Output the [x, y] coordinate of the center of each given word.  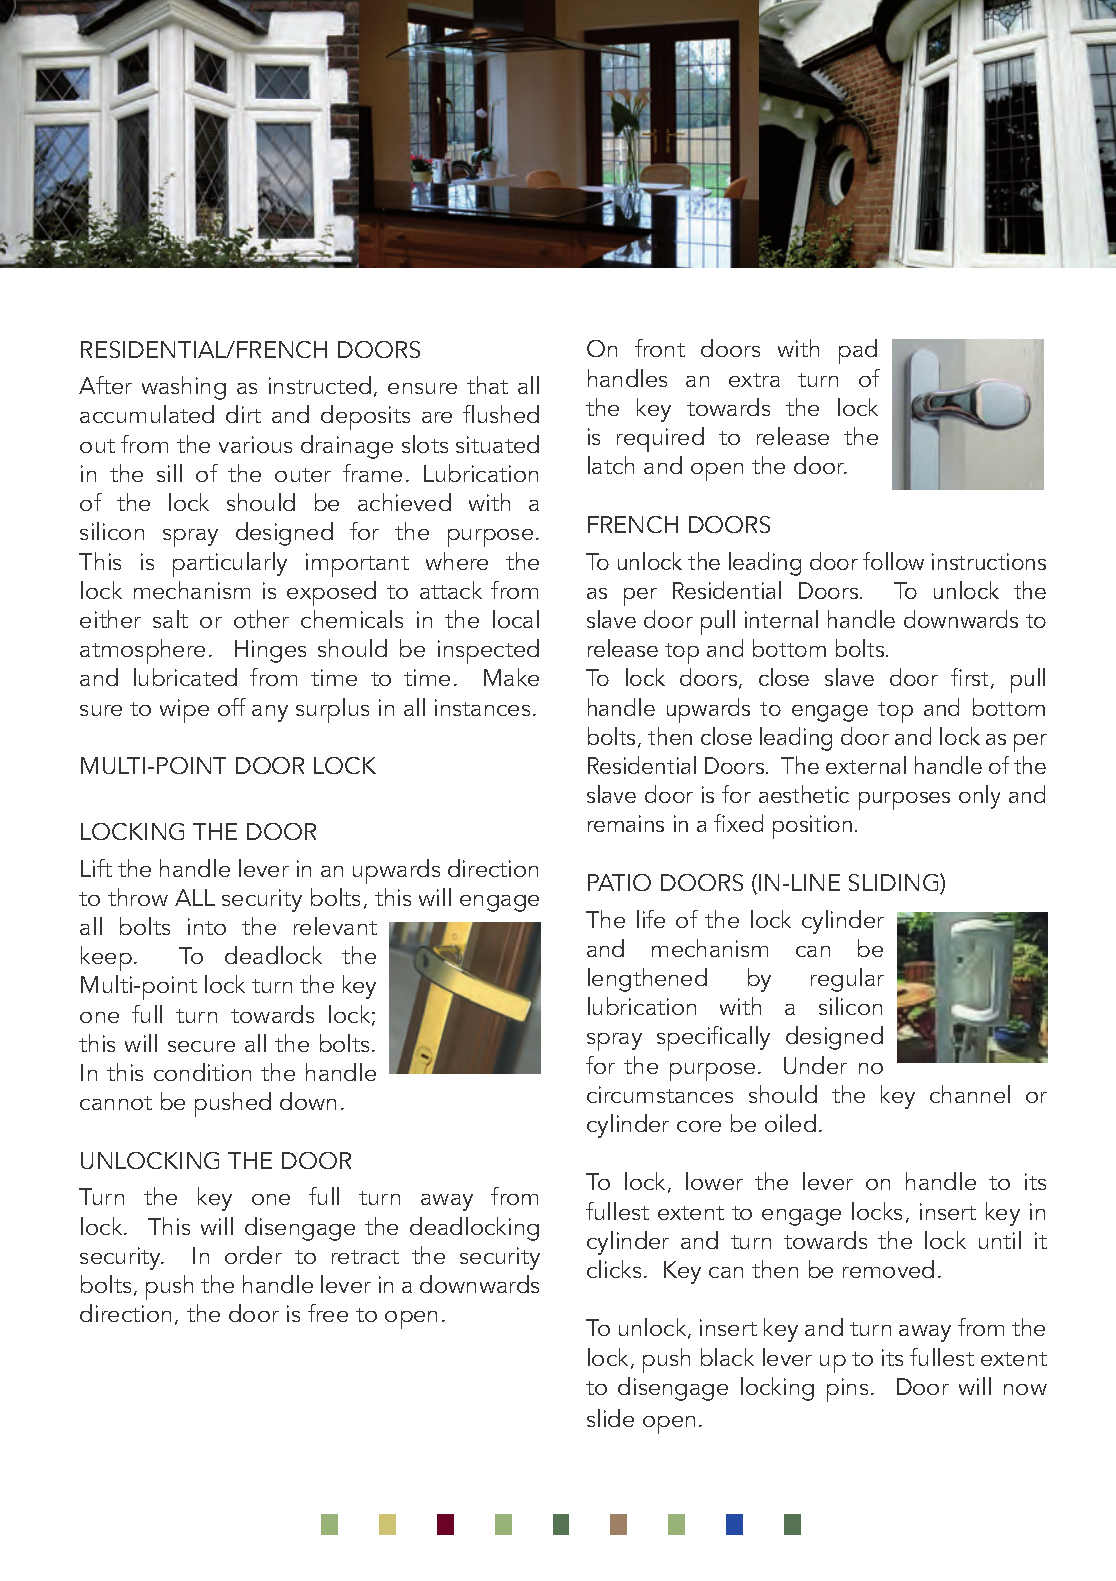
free [328, 1313]
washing [184, 388]
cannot [116, 1103]
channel [970, 1094]
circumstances [660, 1094]
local [516, 619]
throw [138, 897]
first [969, 677]
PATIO [619, 882]
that [487, 385]
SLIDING [895, 884]
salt [170, 619]
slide [610, 1418]
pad [858, 351]
